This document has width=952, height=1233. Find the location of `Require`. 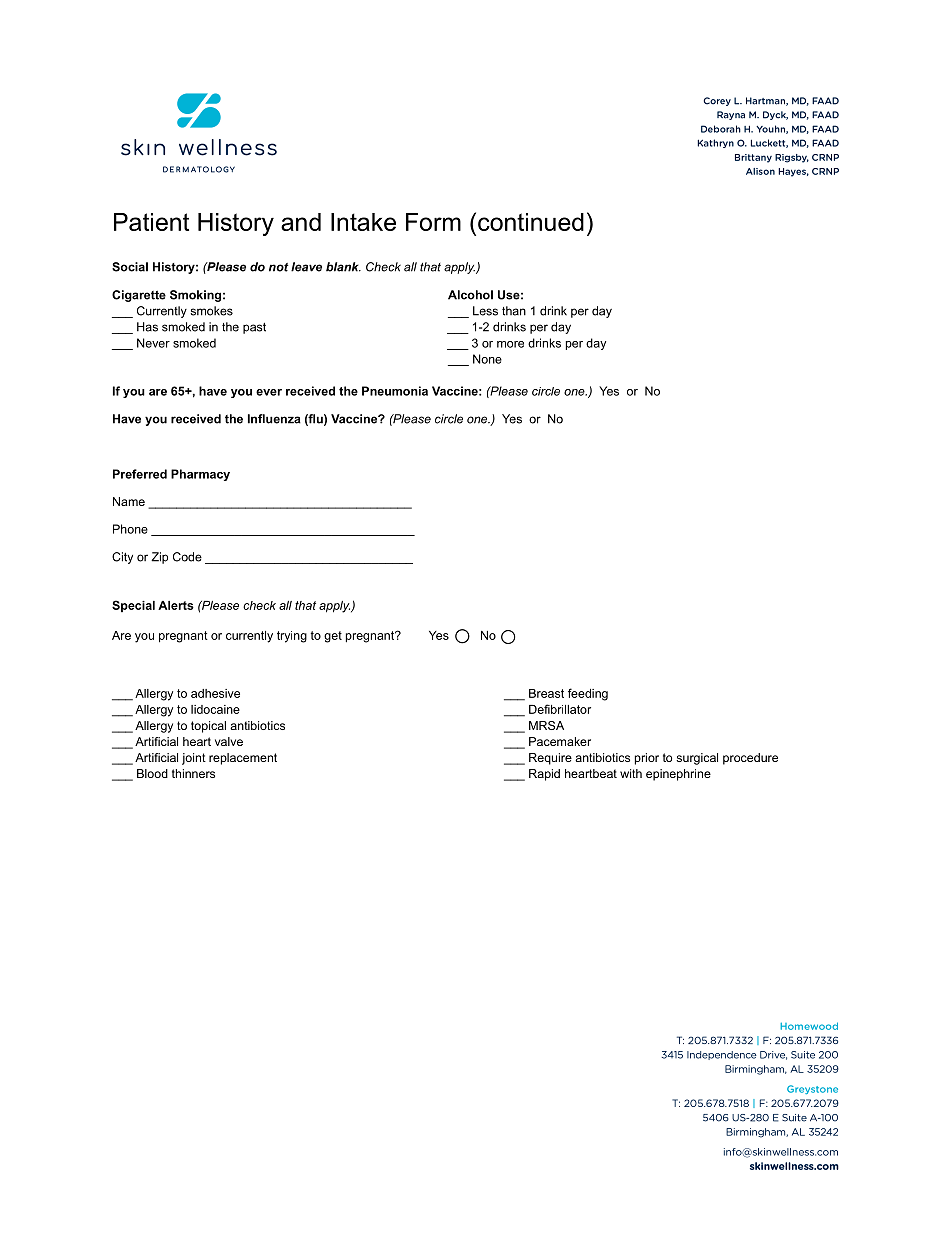

Require is located at coordinates (550, 759).
